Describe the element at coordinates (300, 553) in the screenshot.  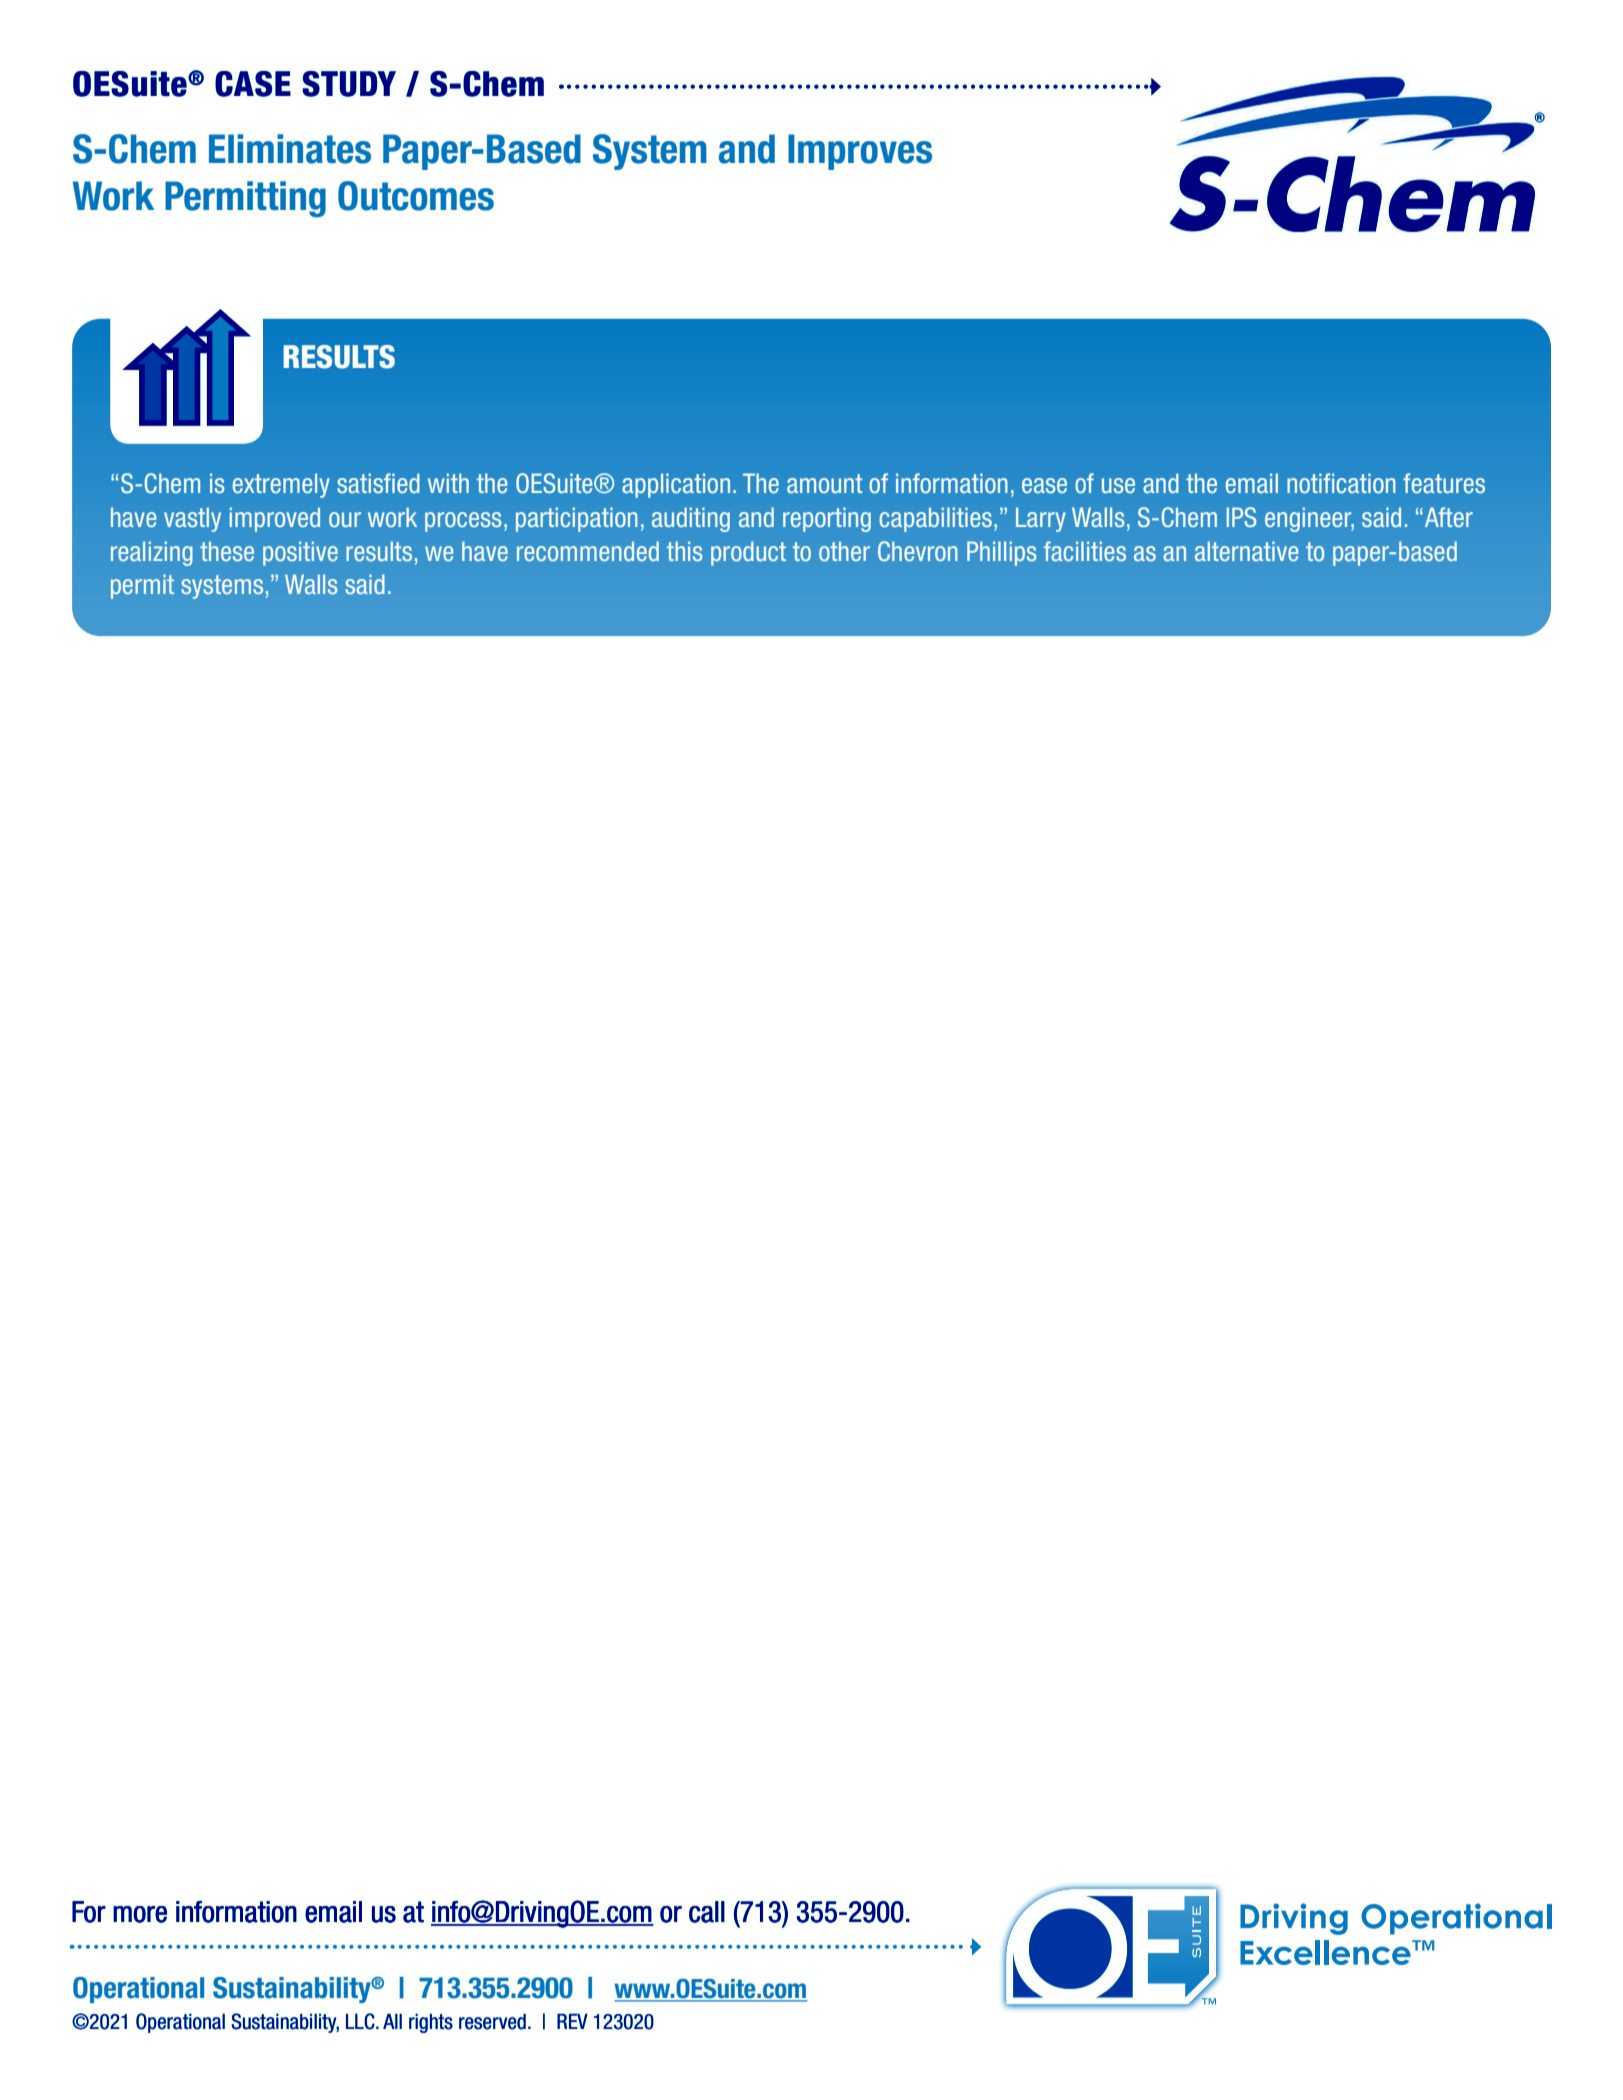
I see `positive` at that location.
